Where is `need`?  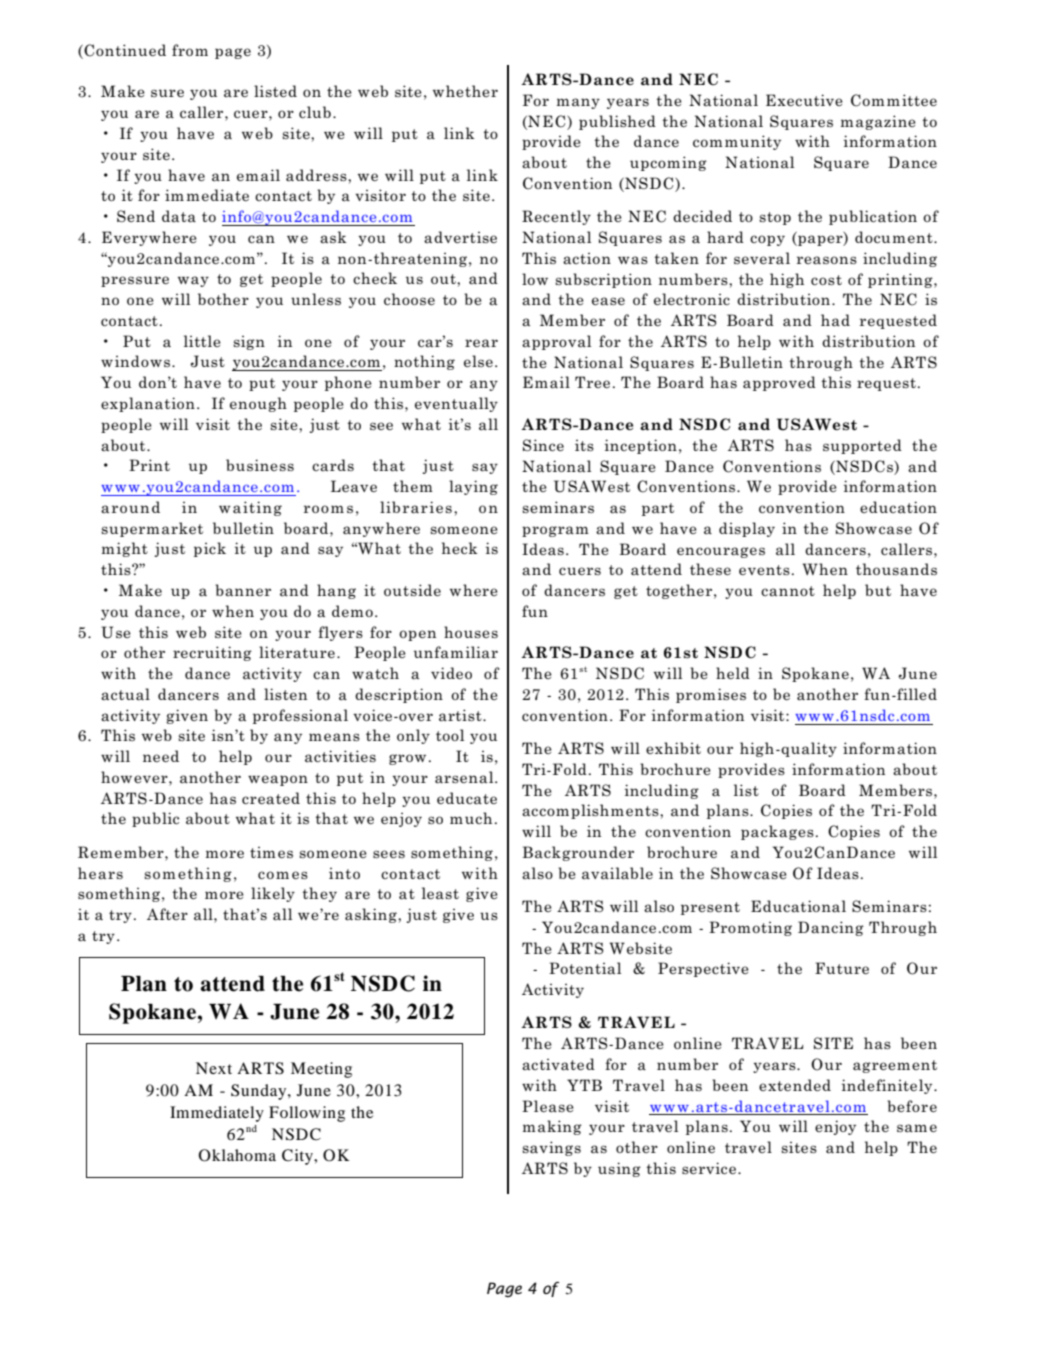 need is located at coordinates (161, 756).
